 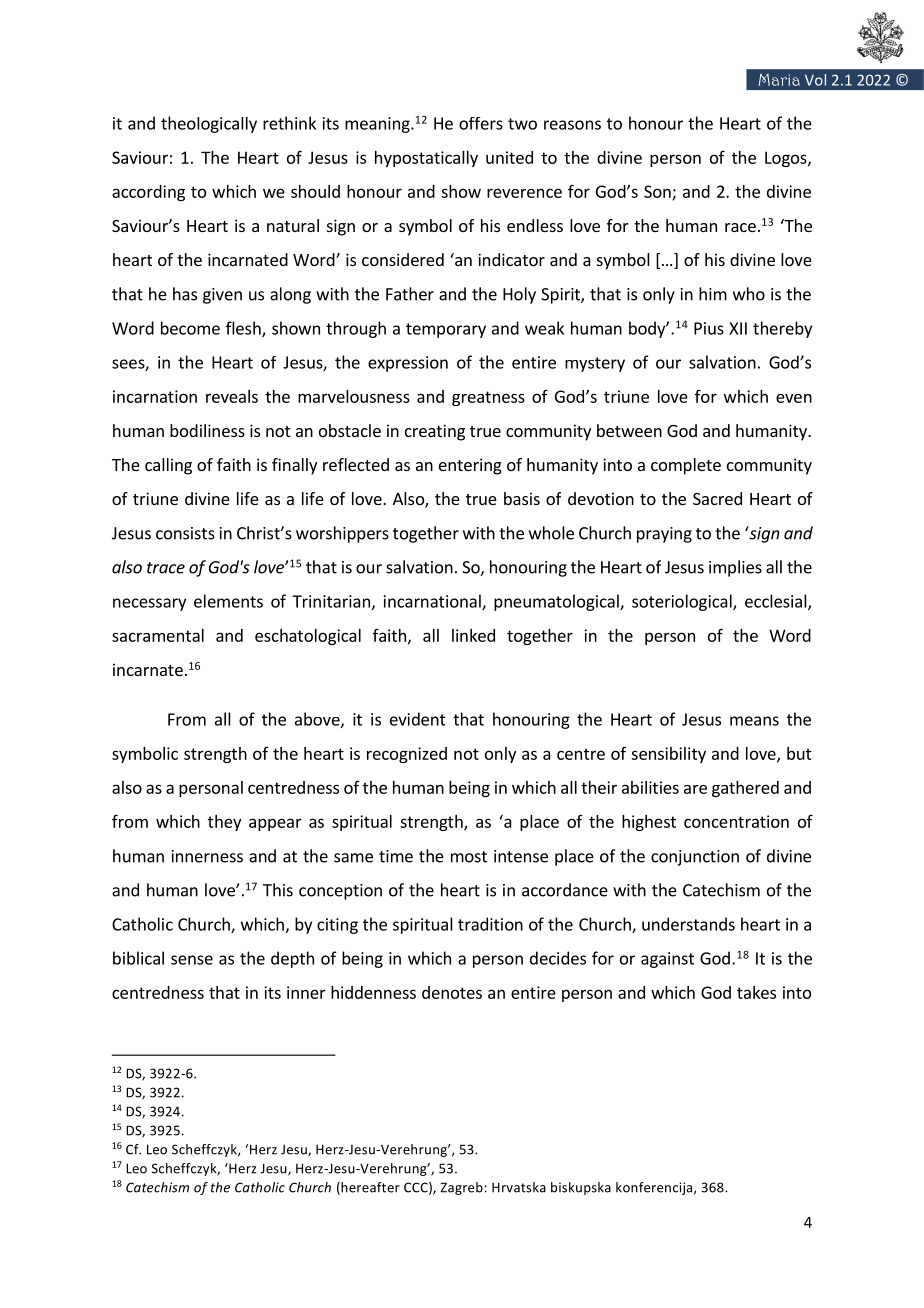 I want to click on sense, so click(x=192, y=960).
